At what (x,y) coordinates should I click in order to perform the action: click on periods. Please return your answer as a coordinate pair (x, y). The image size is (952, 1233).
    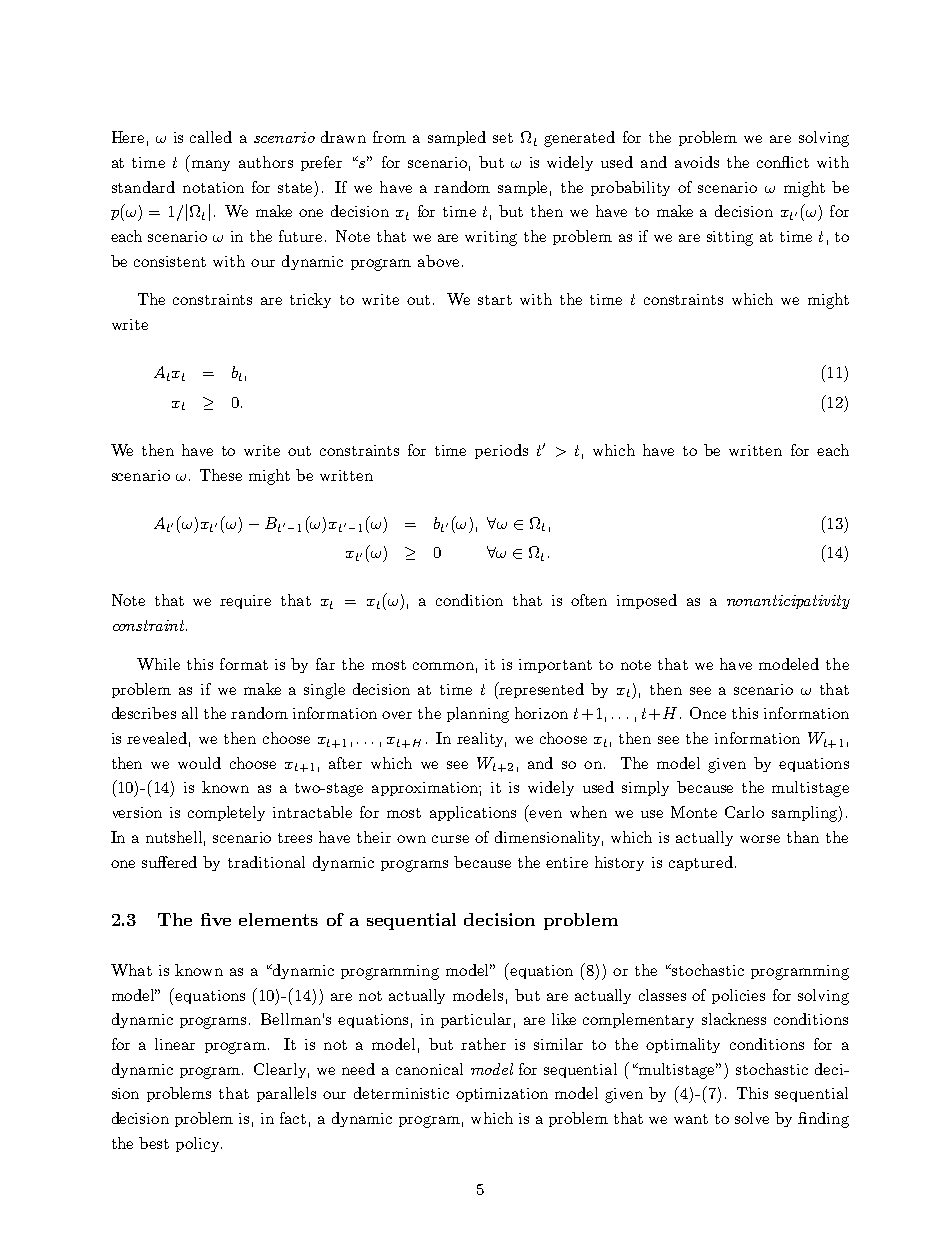
    Looking at the image, I should click on (501, 451).
